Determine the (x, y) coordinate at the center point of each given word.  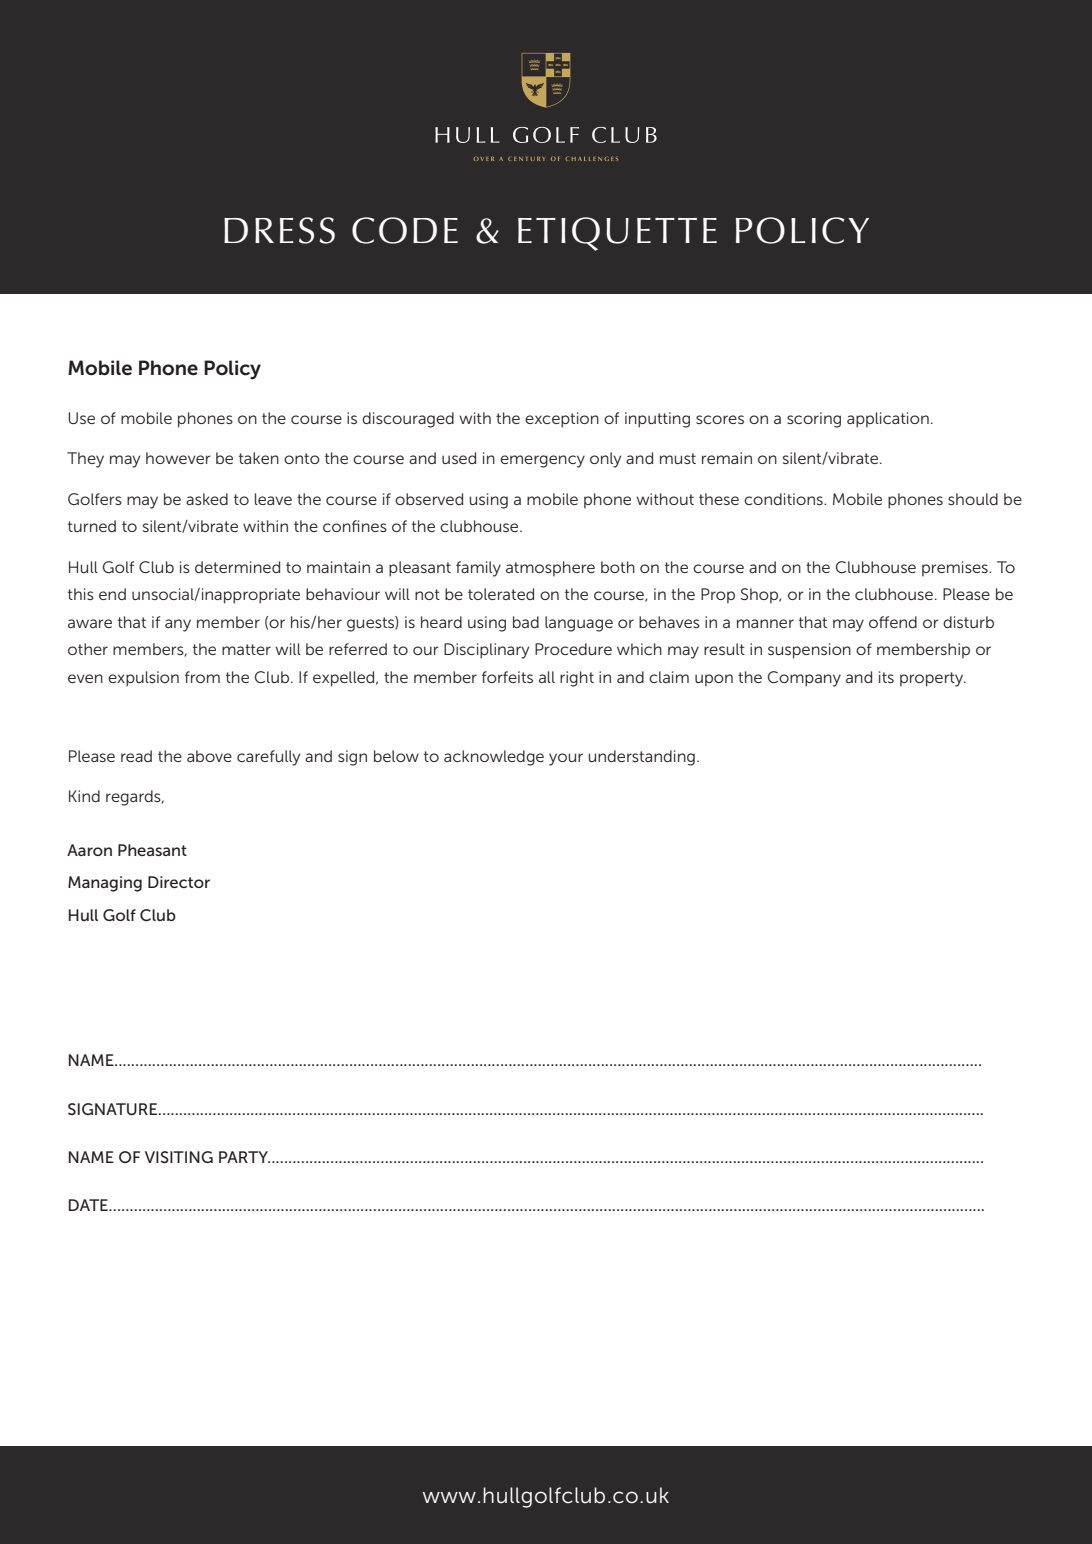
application (888, 420)
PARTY (244, 1157)
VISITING (179, 1157)
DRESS (279, 230)
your (566, 759)
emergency (542, 461)
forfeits (507, 677)
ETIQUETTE (617, 234)
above (209, 756)
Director (179, 882)
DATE (89, 1205)
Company (804, 679)
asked (207, 499)
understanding (641, 758)
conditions (784, 499)
